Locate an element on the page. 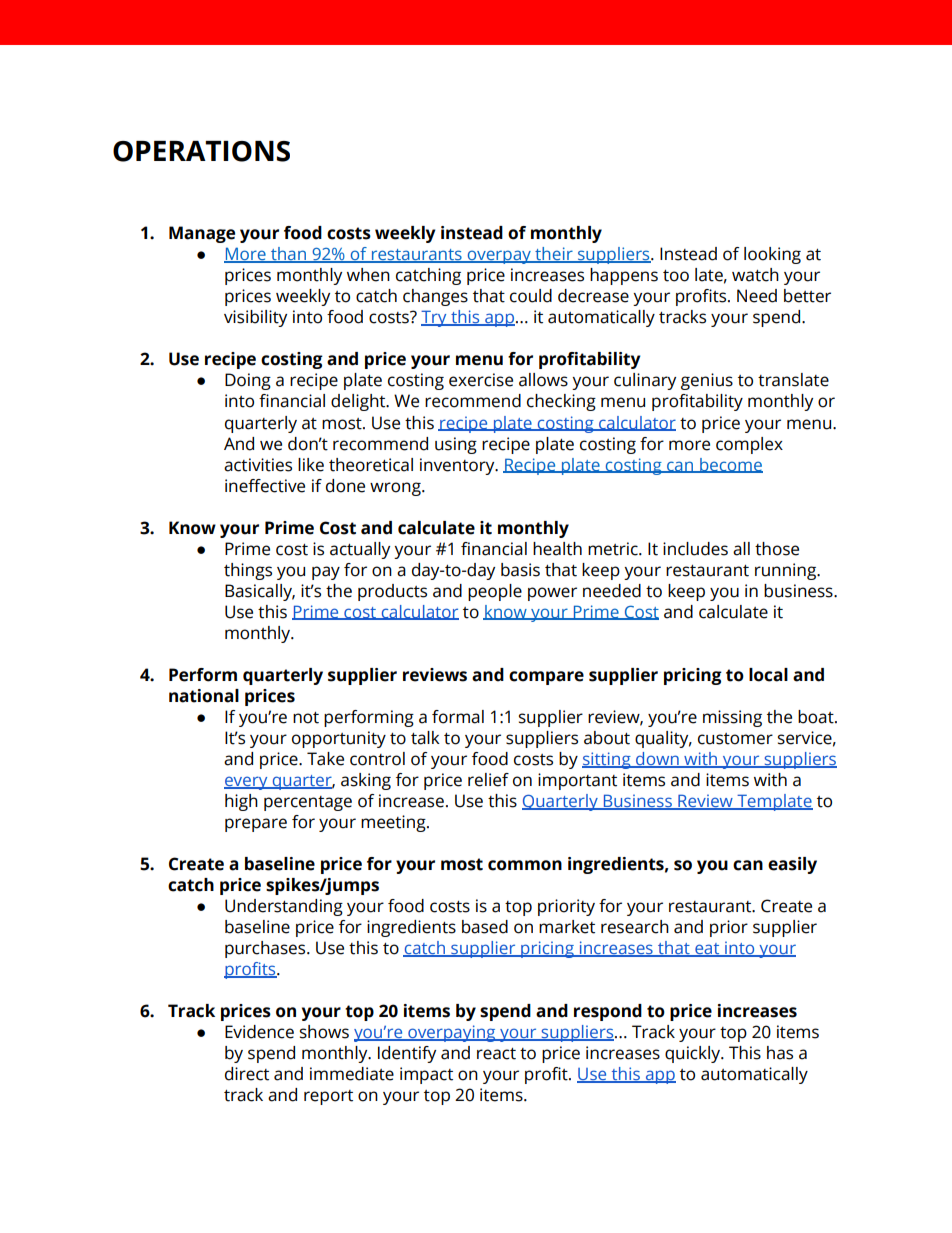  local is located at coordinates (768, 675).
